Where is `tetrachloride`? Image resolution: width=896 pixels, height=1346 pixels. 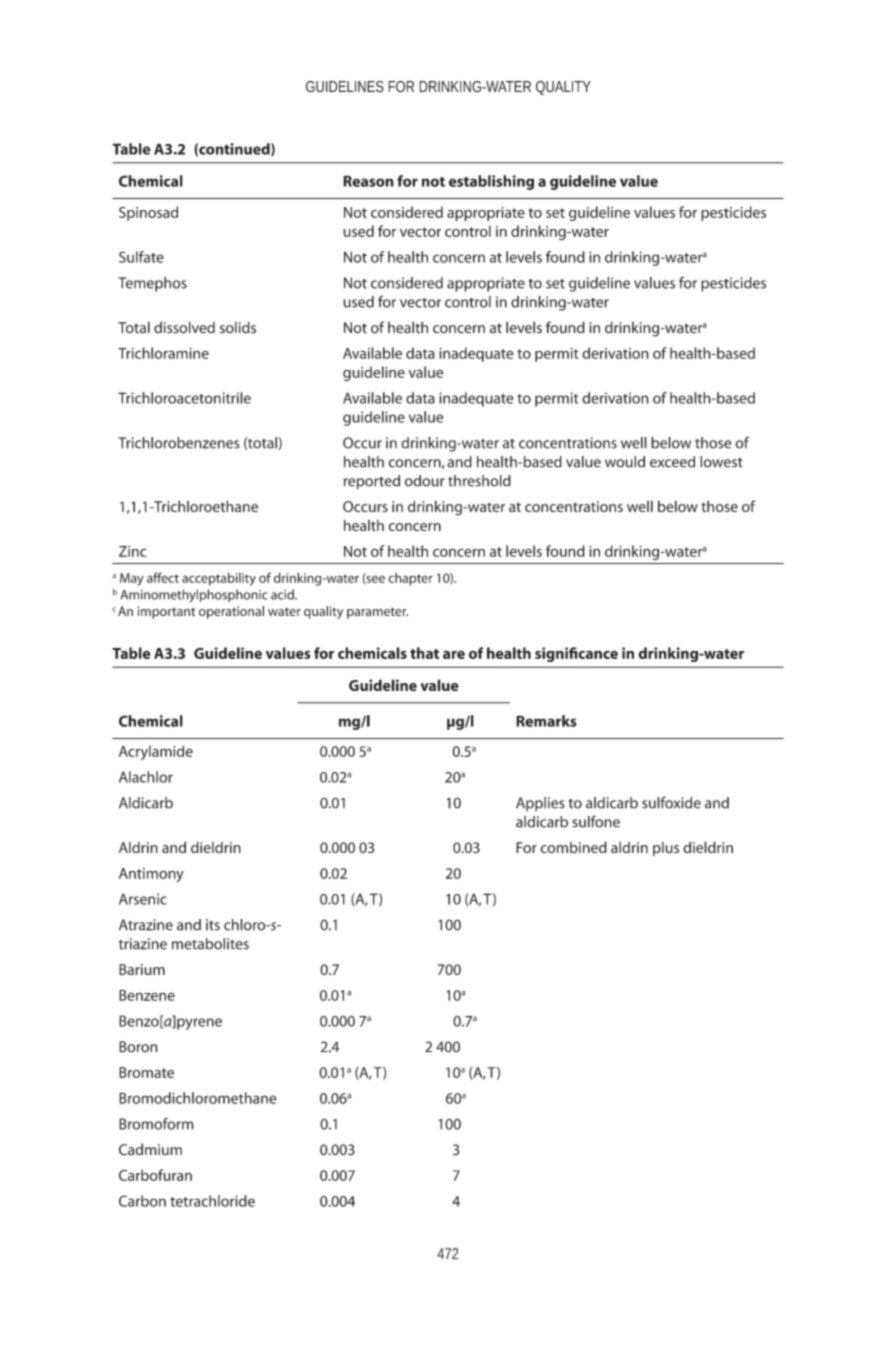
tetrachloride is located at coordinates (212, 1201).
